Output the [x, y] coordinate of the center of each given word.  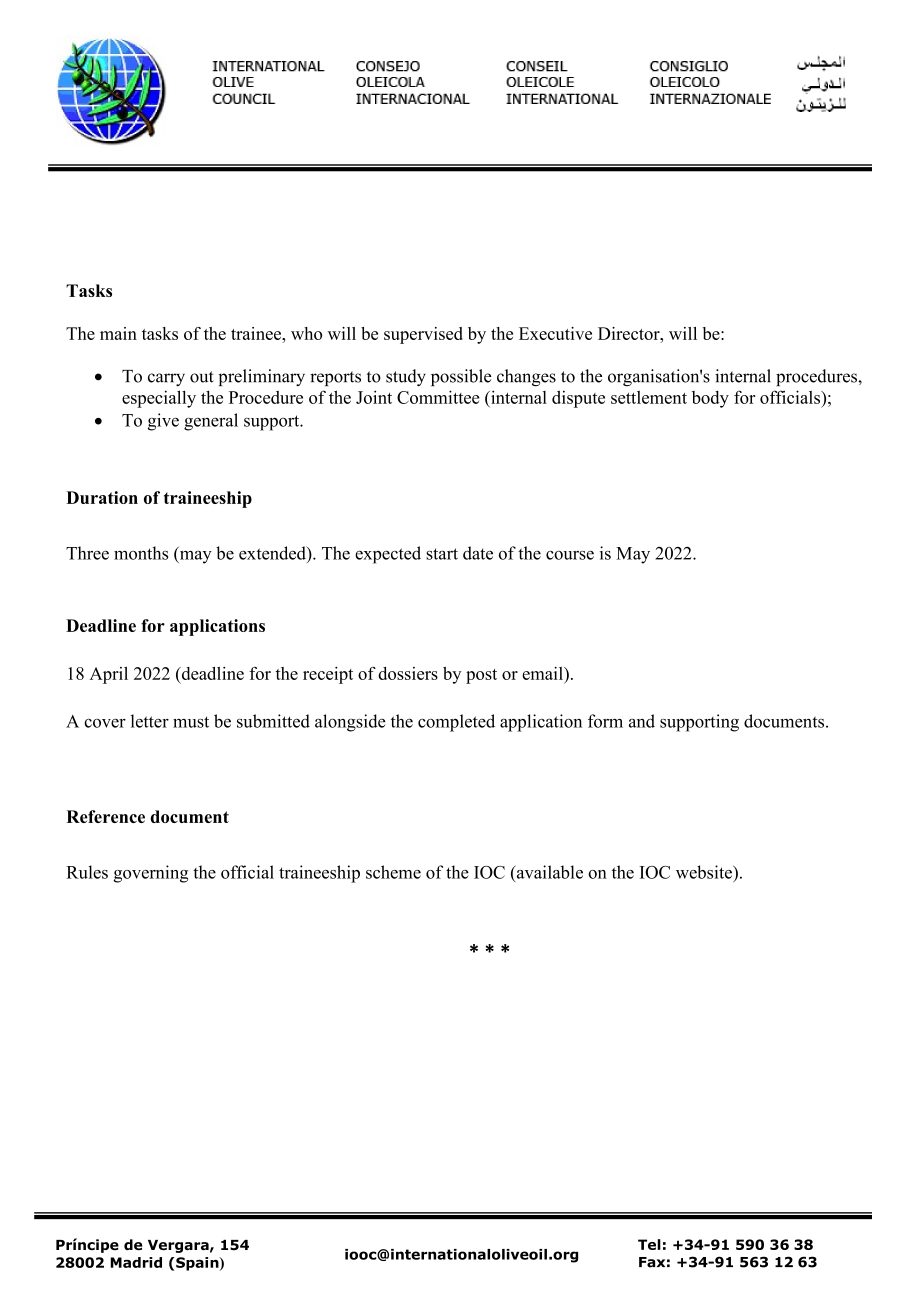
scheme [393, 872]
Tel [649, 1244]
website [705, 872]
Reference [105, 816]
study [406, 377]
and [642, 721]
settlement [649, 397]
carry [166, 379]
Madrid [136, 1262]
